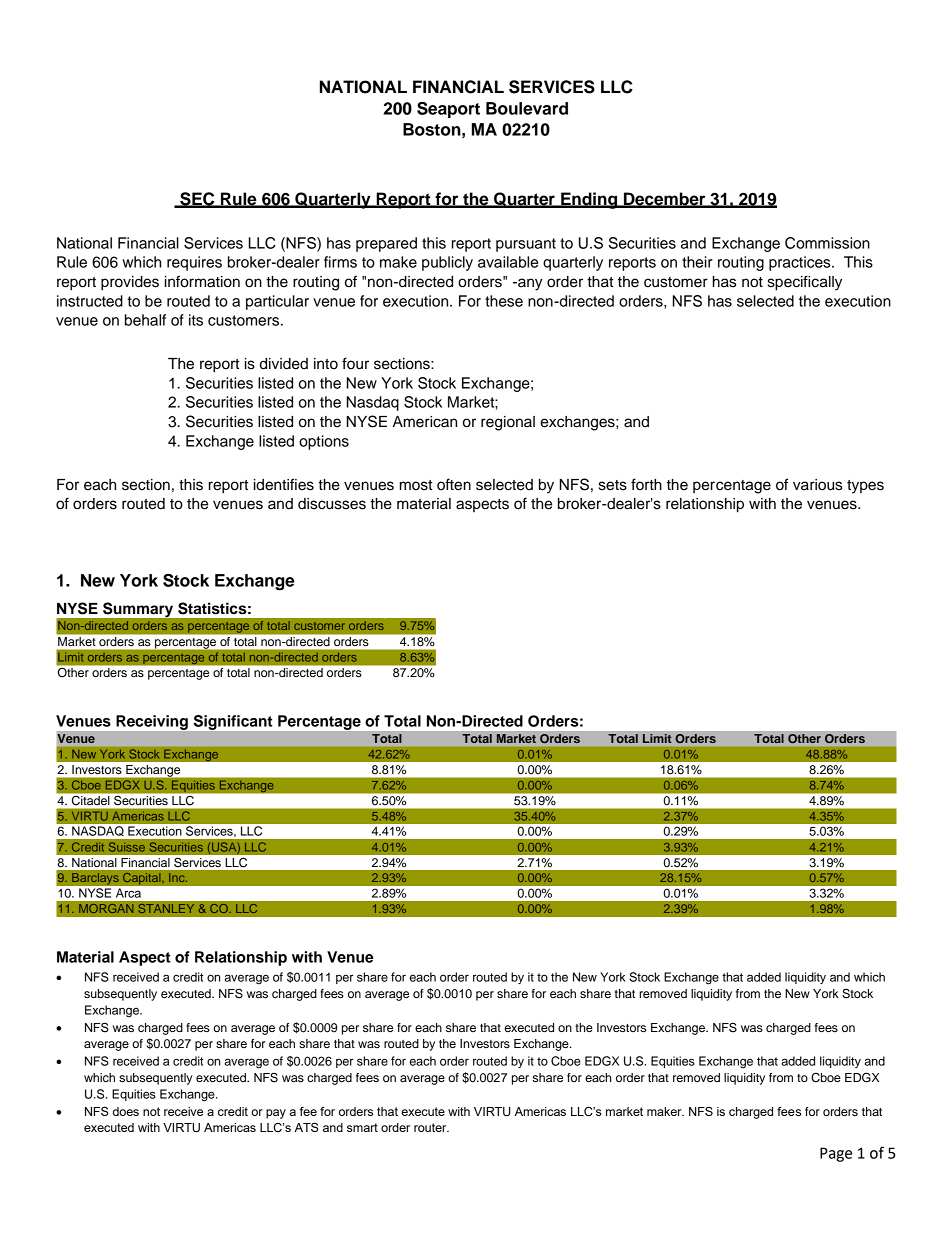 Image resolution: width=952 pixels, height=1233 pixels. Describe the element at coordinates (194, 263) in the screenshot. I see `requires` at that location.
